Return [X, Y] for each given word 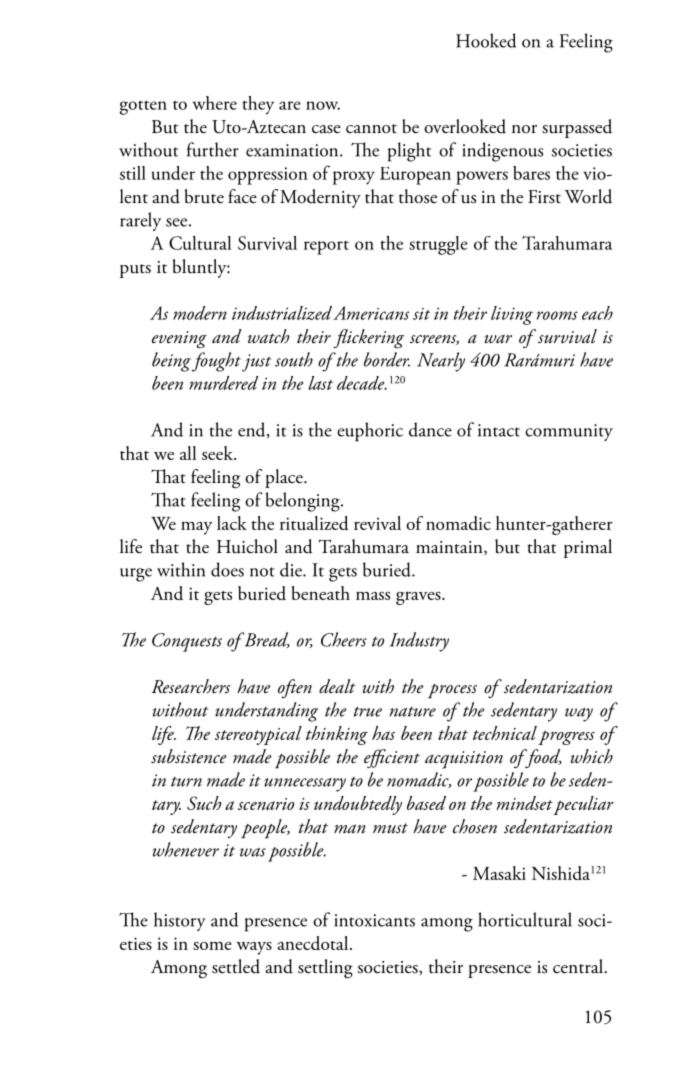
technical [505, 733]
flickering [369, 339]
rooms [557, 315]
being [171, 362]
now [323, 105]
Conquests [187, 642]
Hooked [486, 40]
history [180, 921]
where [215, 103]
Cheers [344, 639]
